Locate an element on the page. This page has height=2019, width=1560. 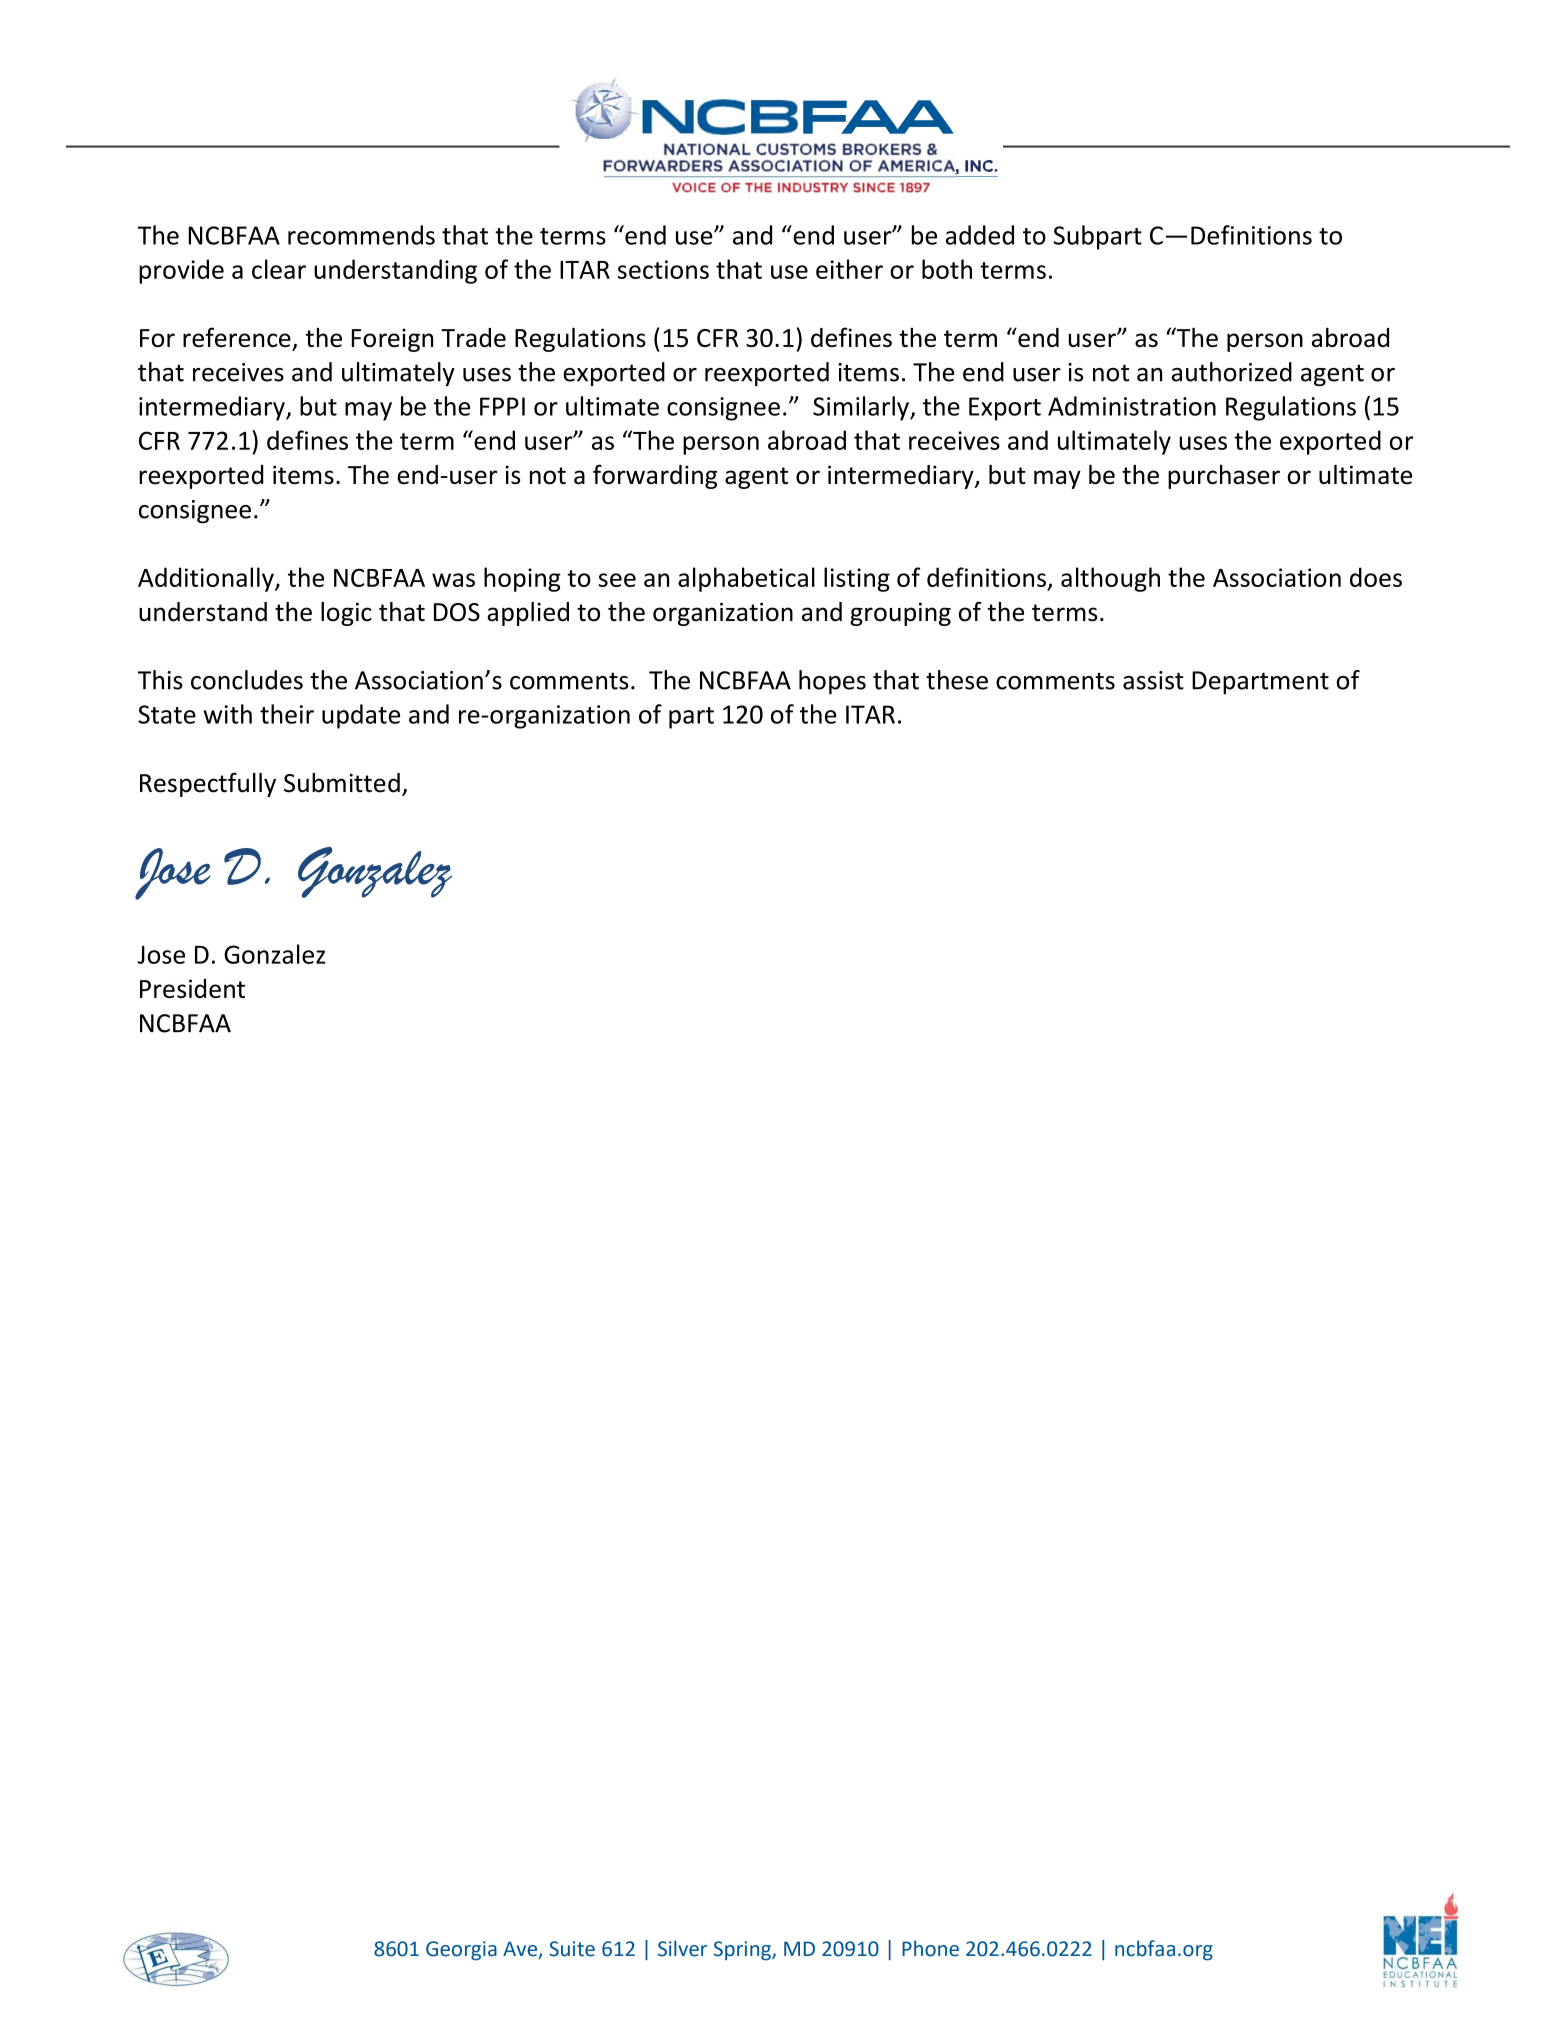
either is located at coordinates (849, 269).
